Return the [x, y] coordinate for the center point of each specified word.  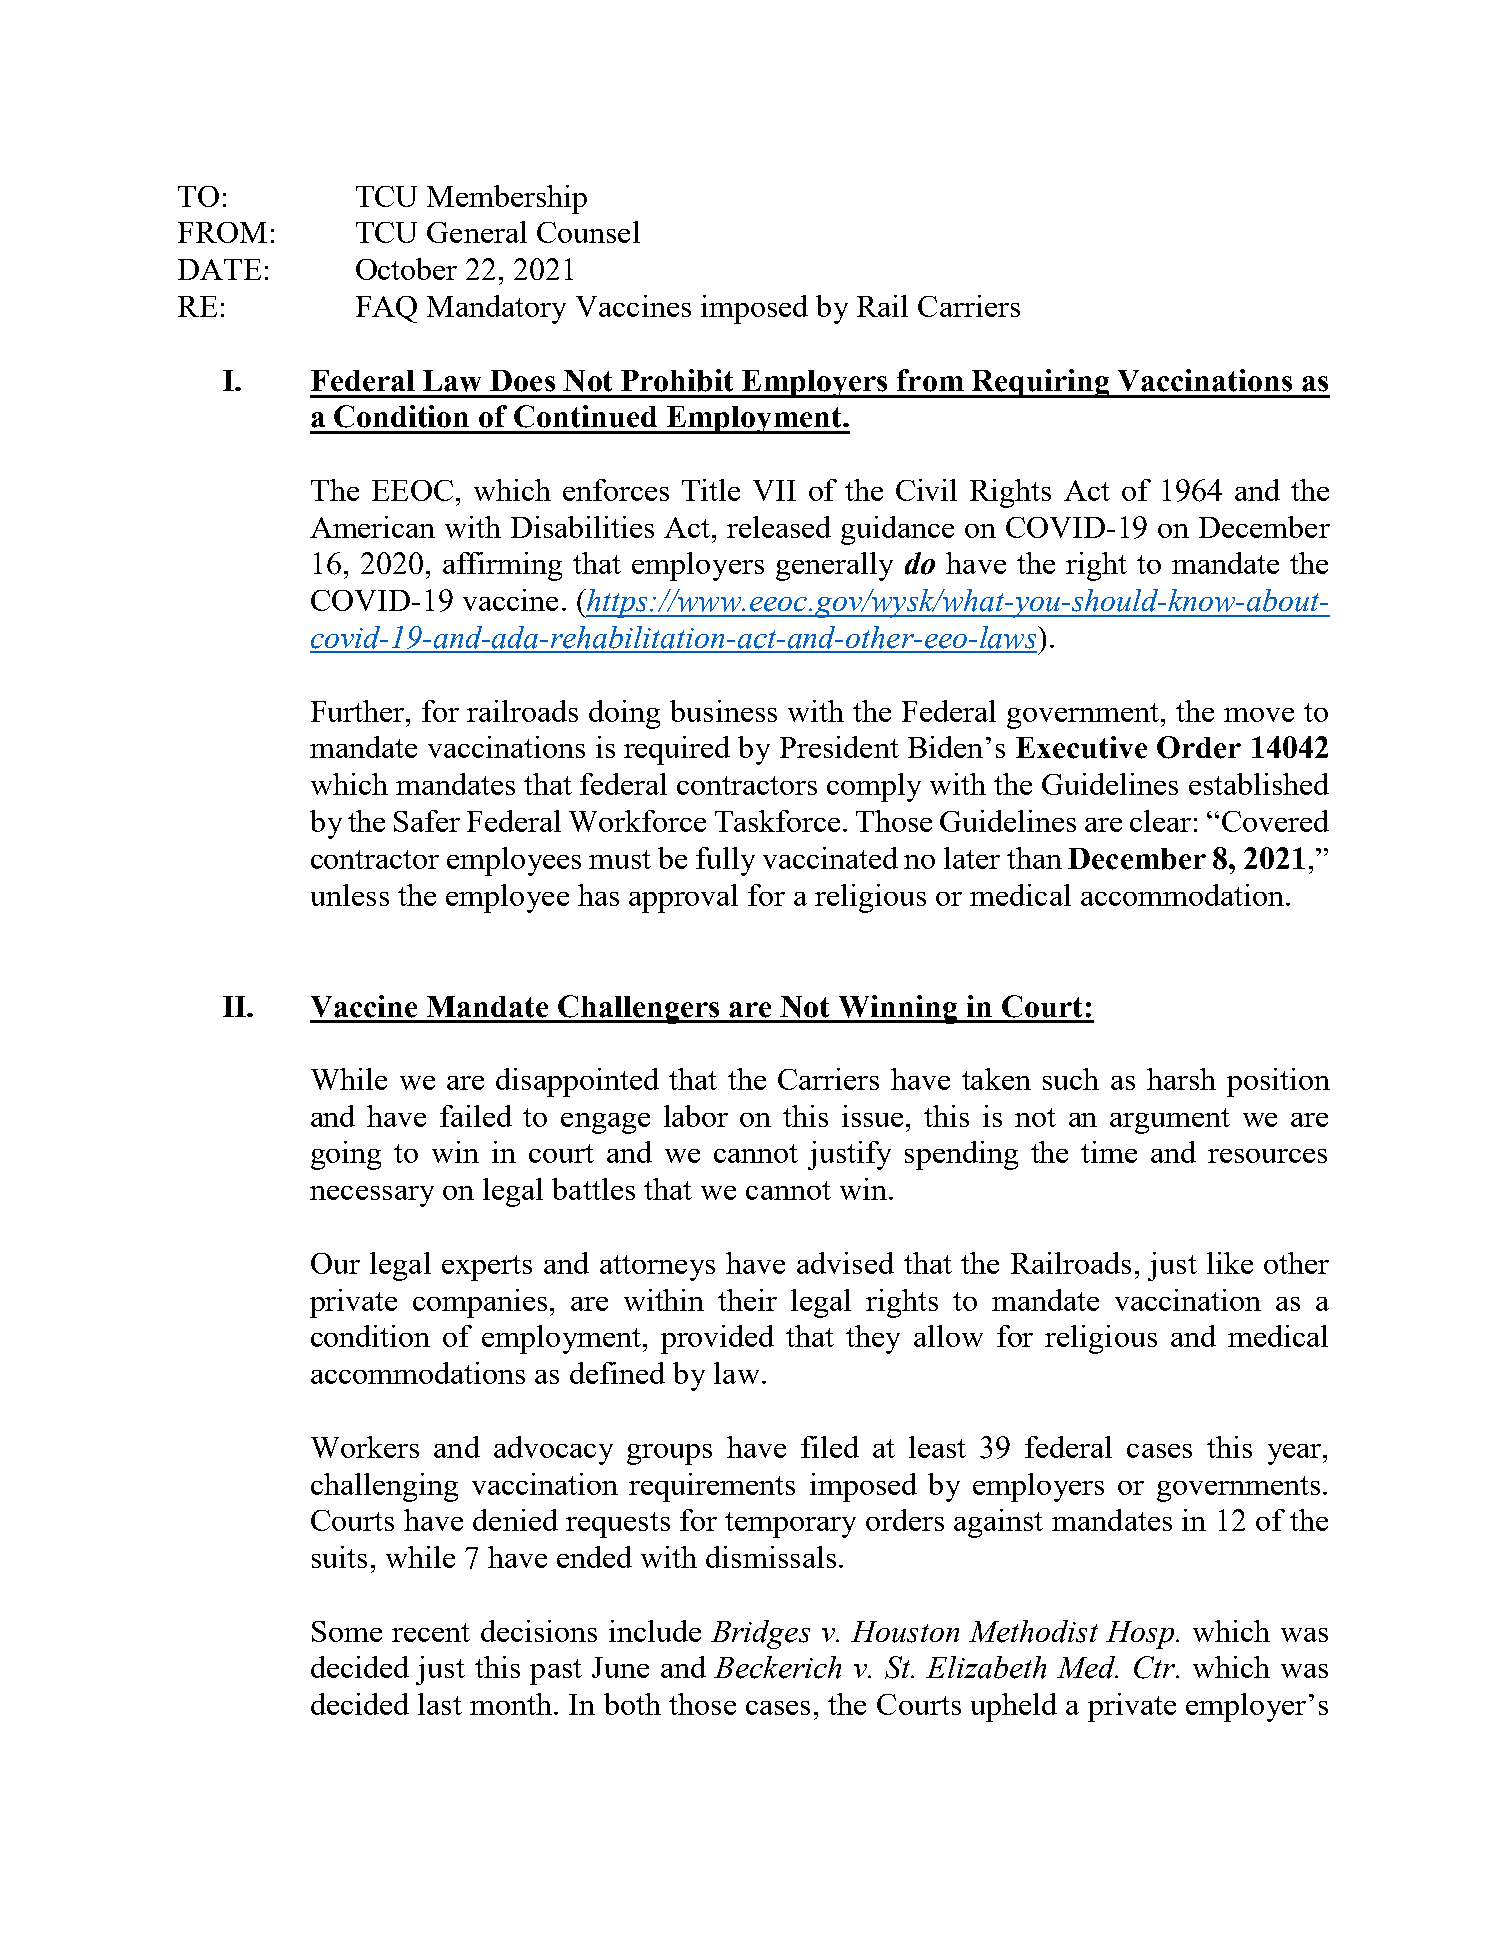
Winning [898, 1009]
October [406, 269]
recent [431, 1632]
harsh [1181, 1079]
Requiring [1041, 383]
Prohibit [677, 380]
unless [350, 895]
